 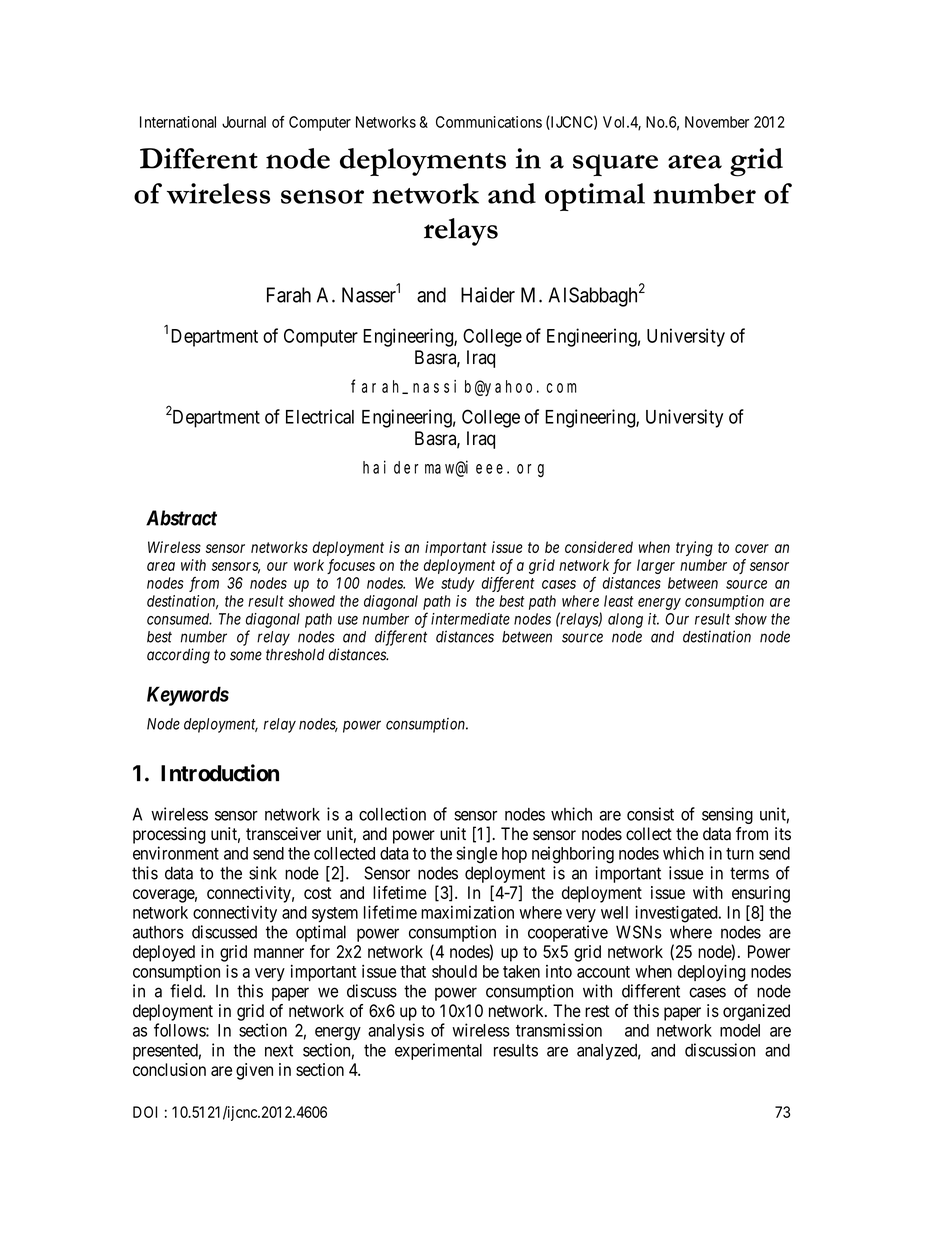 I want to click on model, so click(x=740, y=1030).
